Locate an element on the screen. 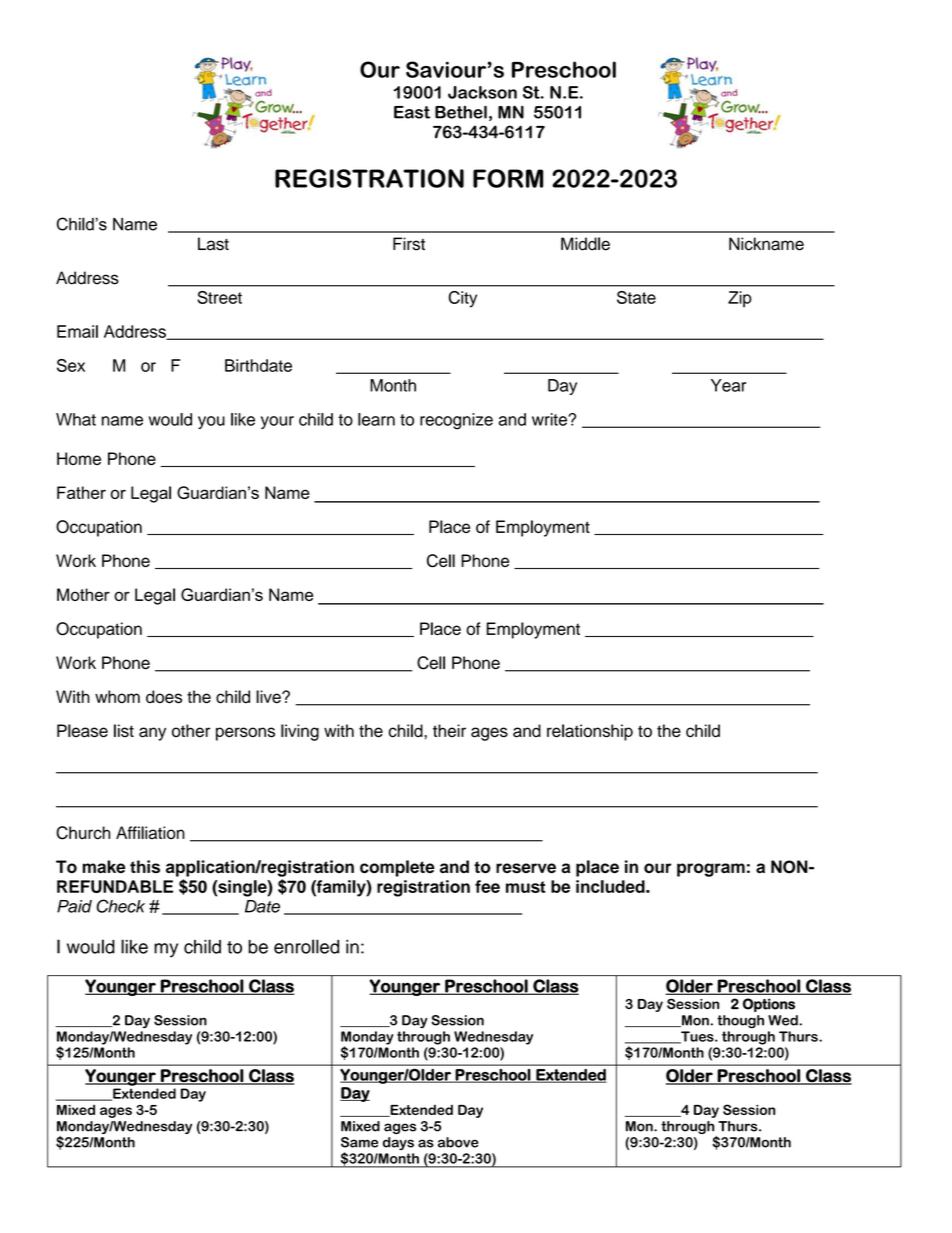 This screenshot has height=1233, width=952. Year is located at coordinates (728, 385).
